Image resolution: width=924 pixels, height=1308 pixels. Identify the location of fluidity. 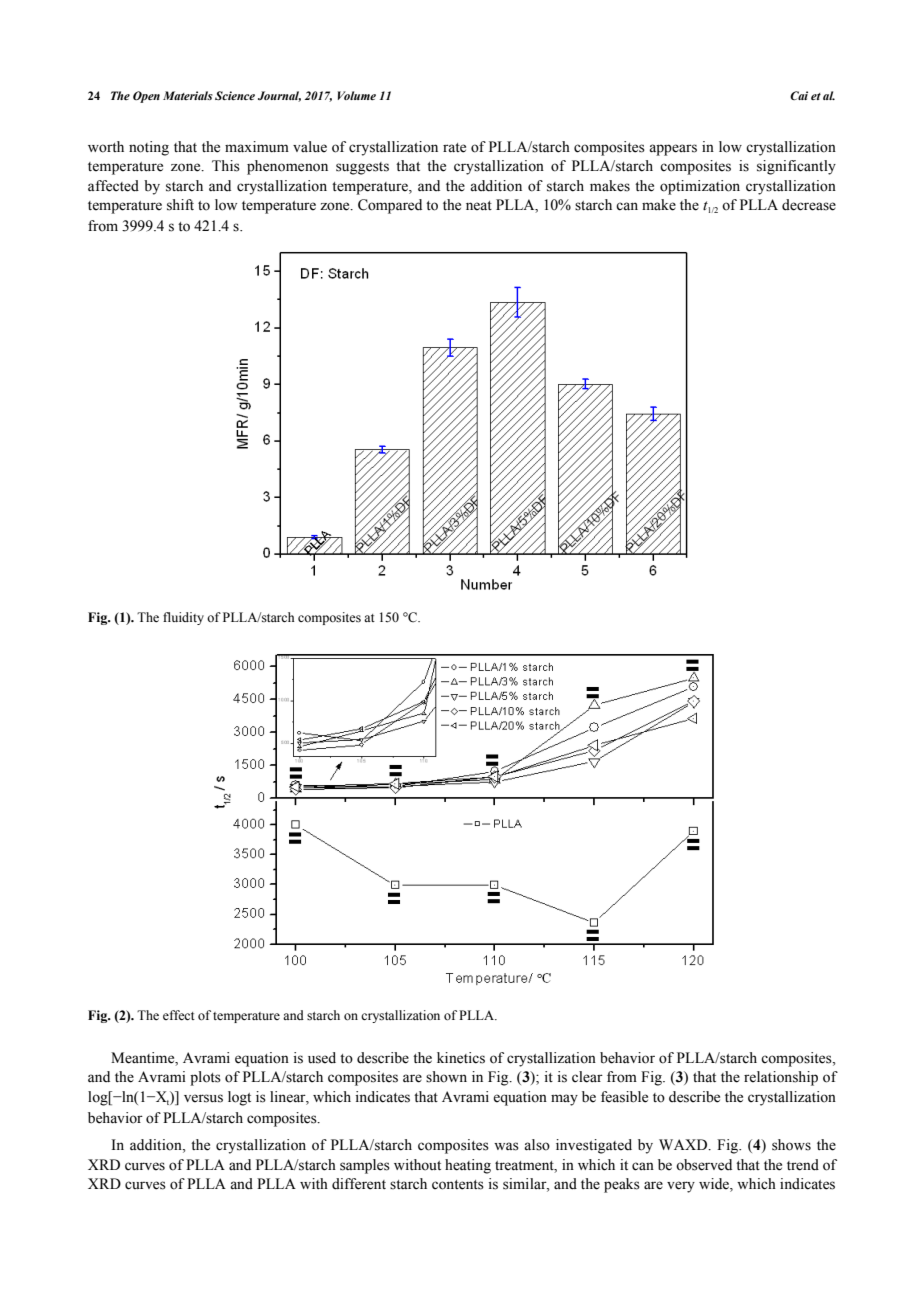
(183, 618).
